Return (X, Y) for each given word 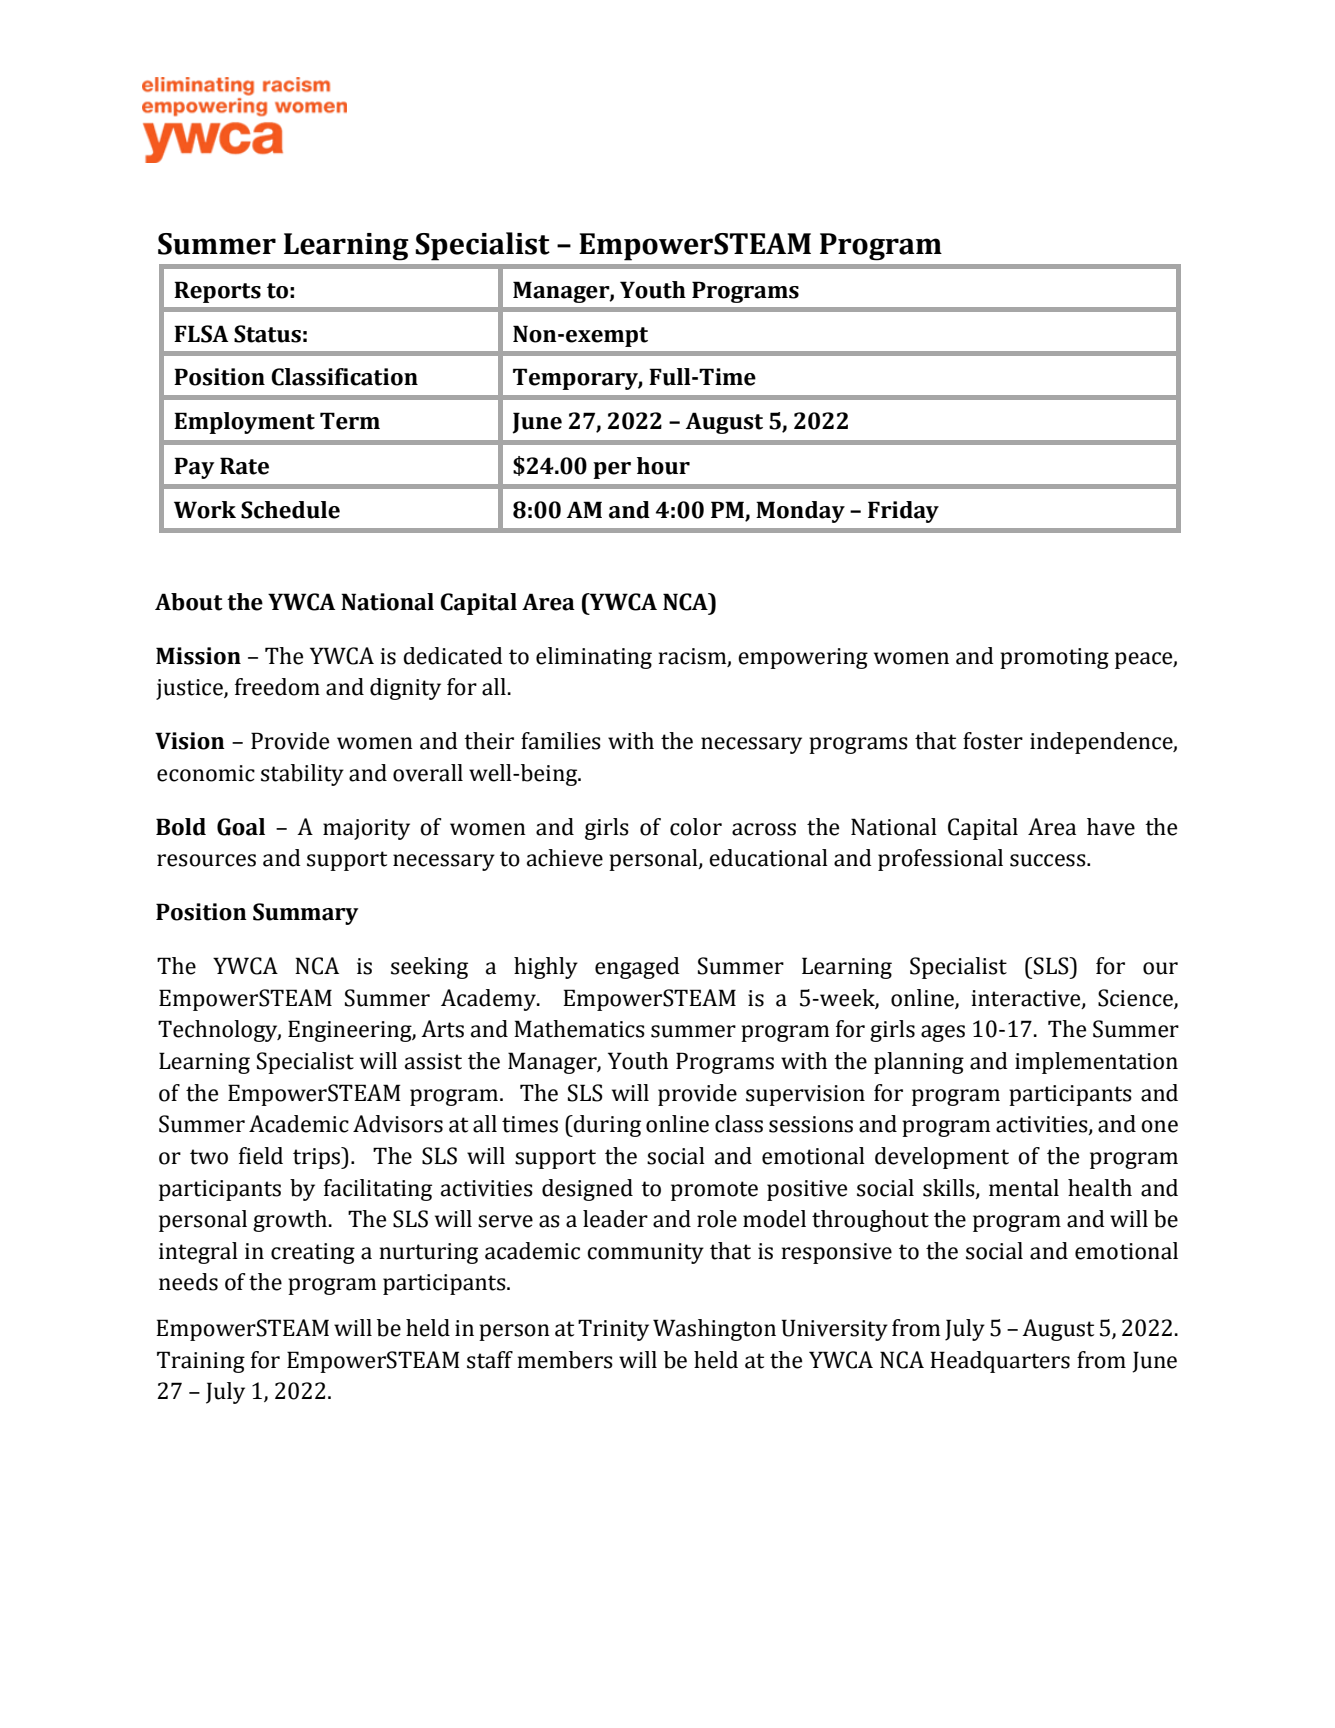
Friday (903, 512)
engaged (637, 968)
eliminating (594, 658)
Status (267, 334)
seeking (429, 968)
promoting (1054, 658)
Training (201, 1362)
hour (663, 466)
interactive (1027, 999)
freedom (277, 687)
